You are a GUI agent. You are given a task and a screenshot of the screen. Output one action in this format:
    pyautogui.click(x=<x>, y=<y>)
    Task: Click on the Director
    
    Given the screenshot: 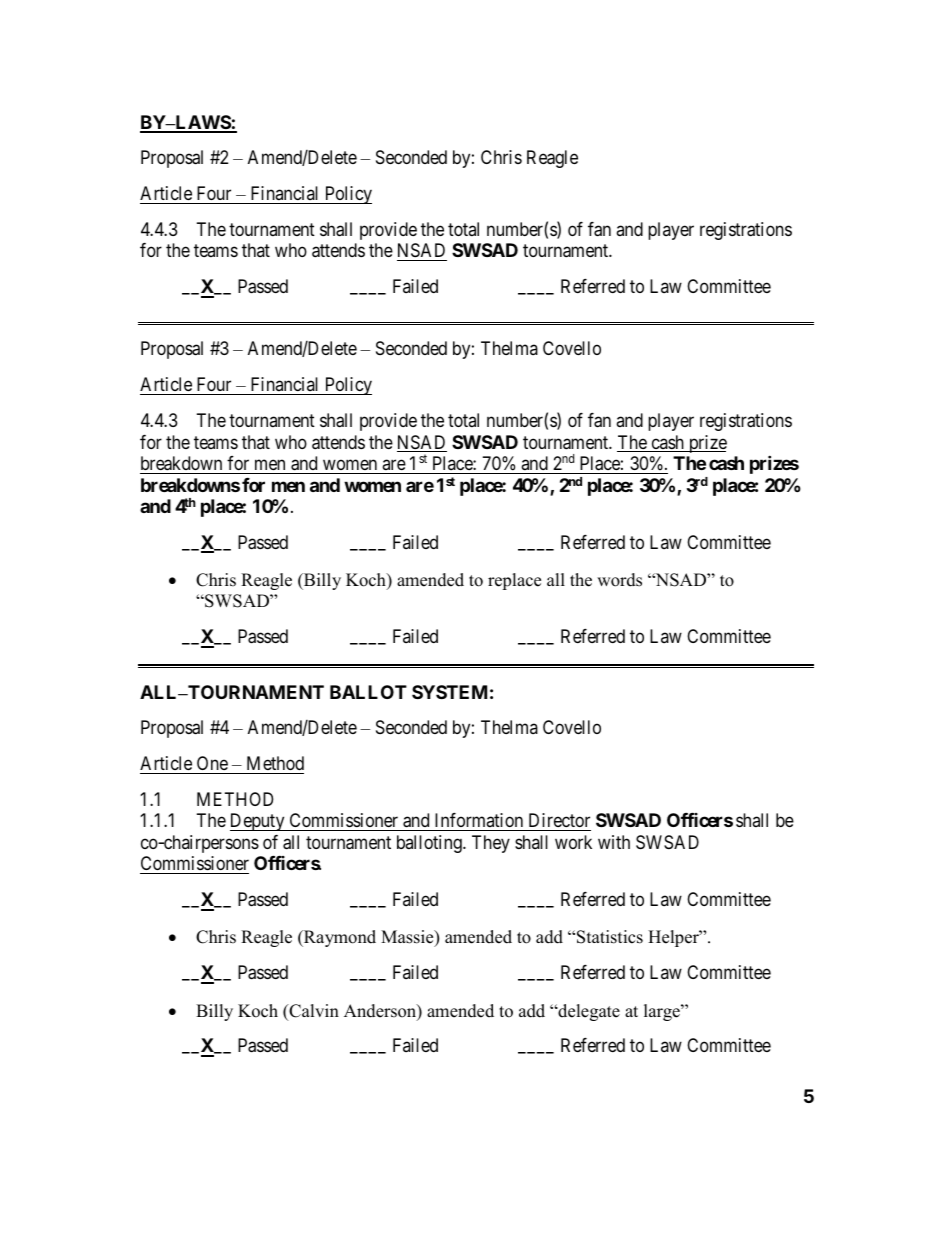 What is the action you would take?
    pyautogui.click(x=558, y=822)
